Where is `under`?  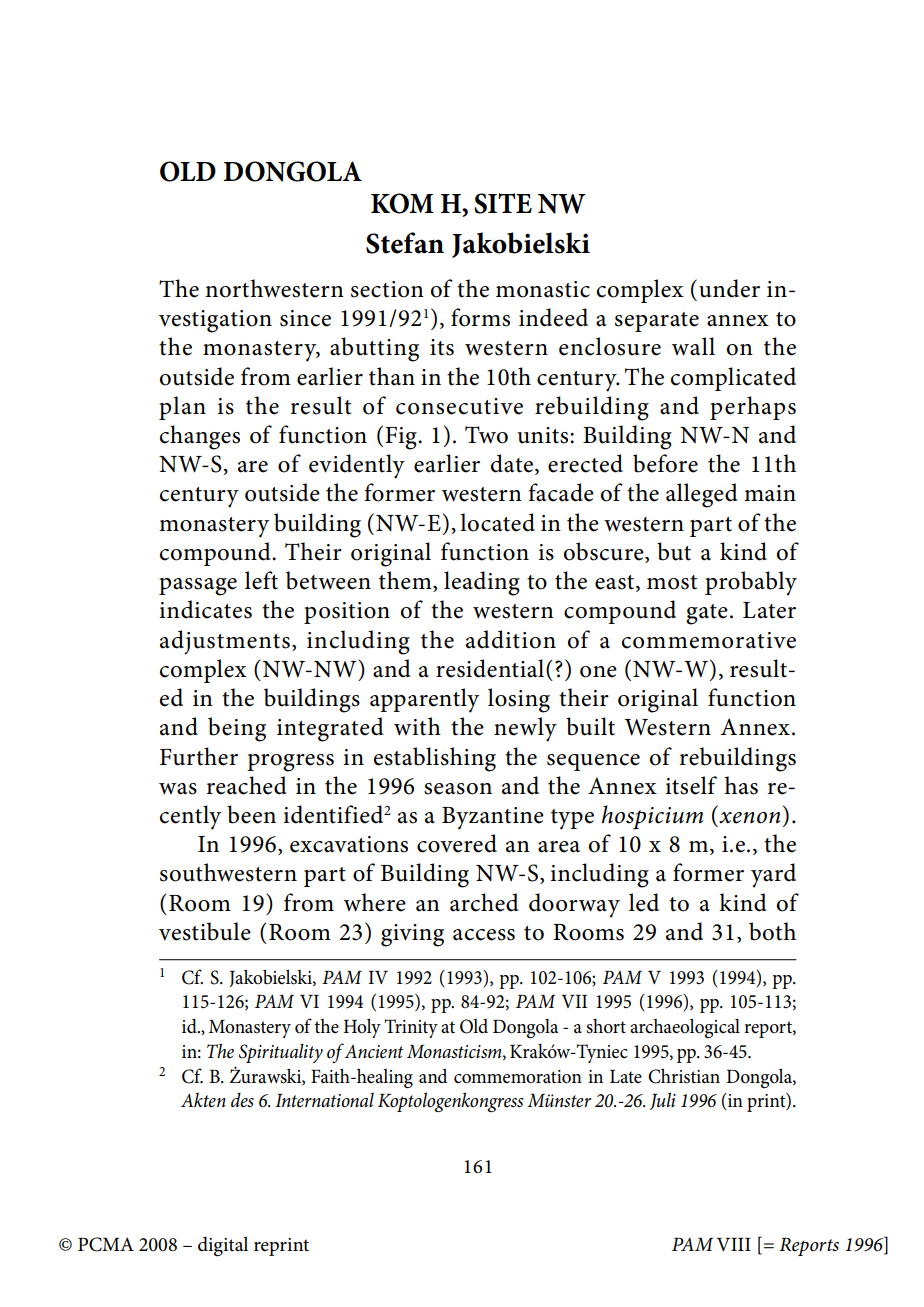 under is located at coordinates (729, 288).
